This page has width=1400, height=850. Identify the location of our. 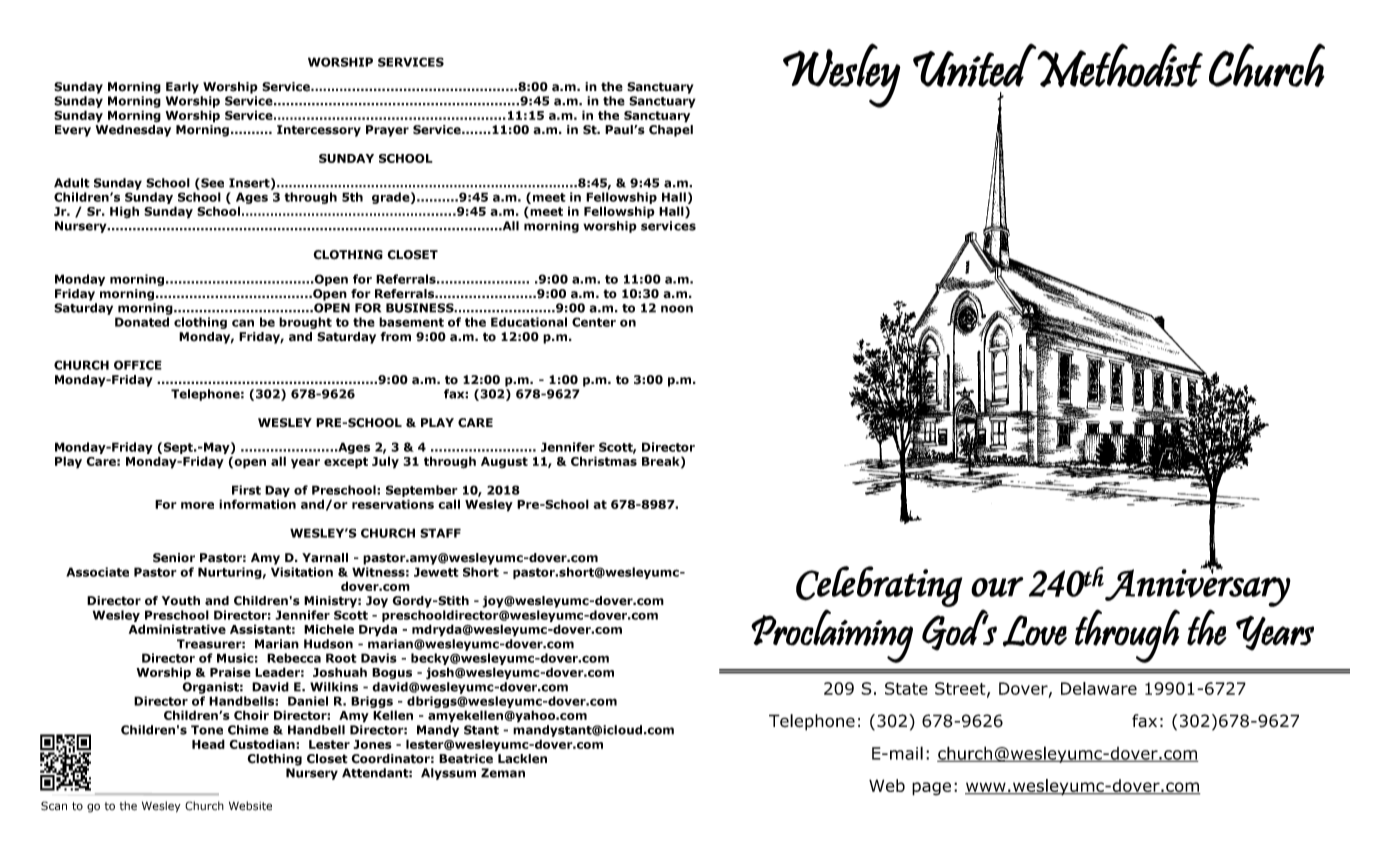
(997, 587).
